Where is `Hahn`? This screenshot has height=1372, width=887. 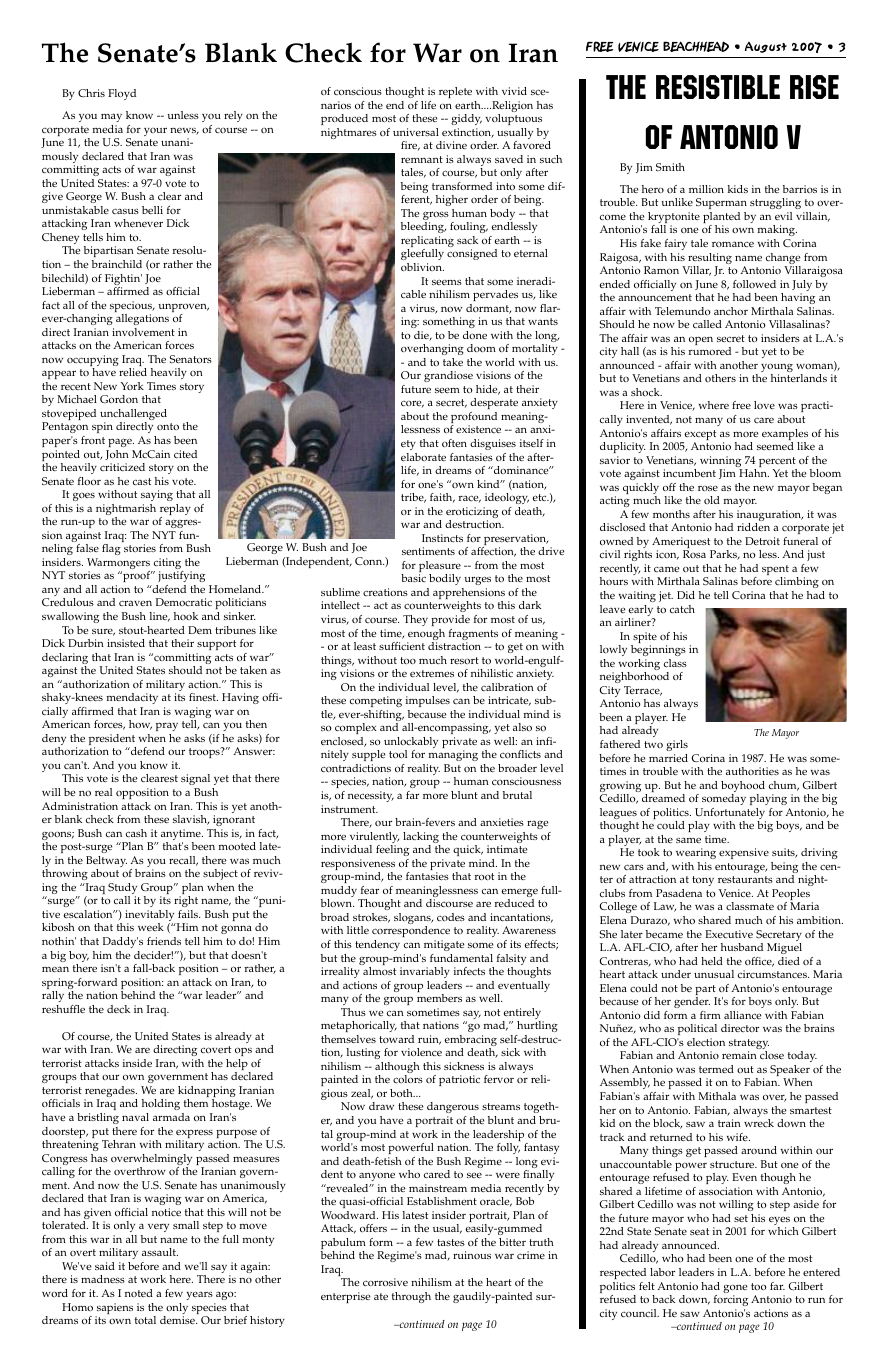 Hahn is located at coordinates (754, 473).
